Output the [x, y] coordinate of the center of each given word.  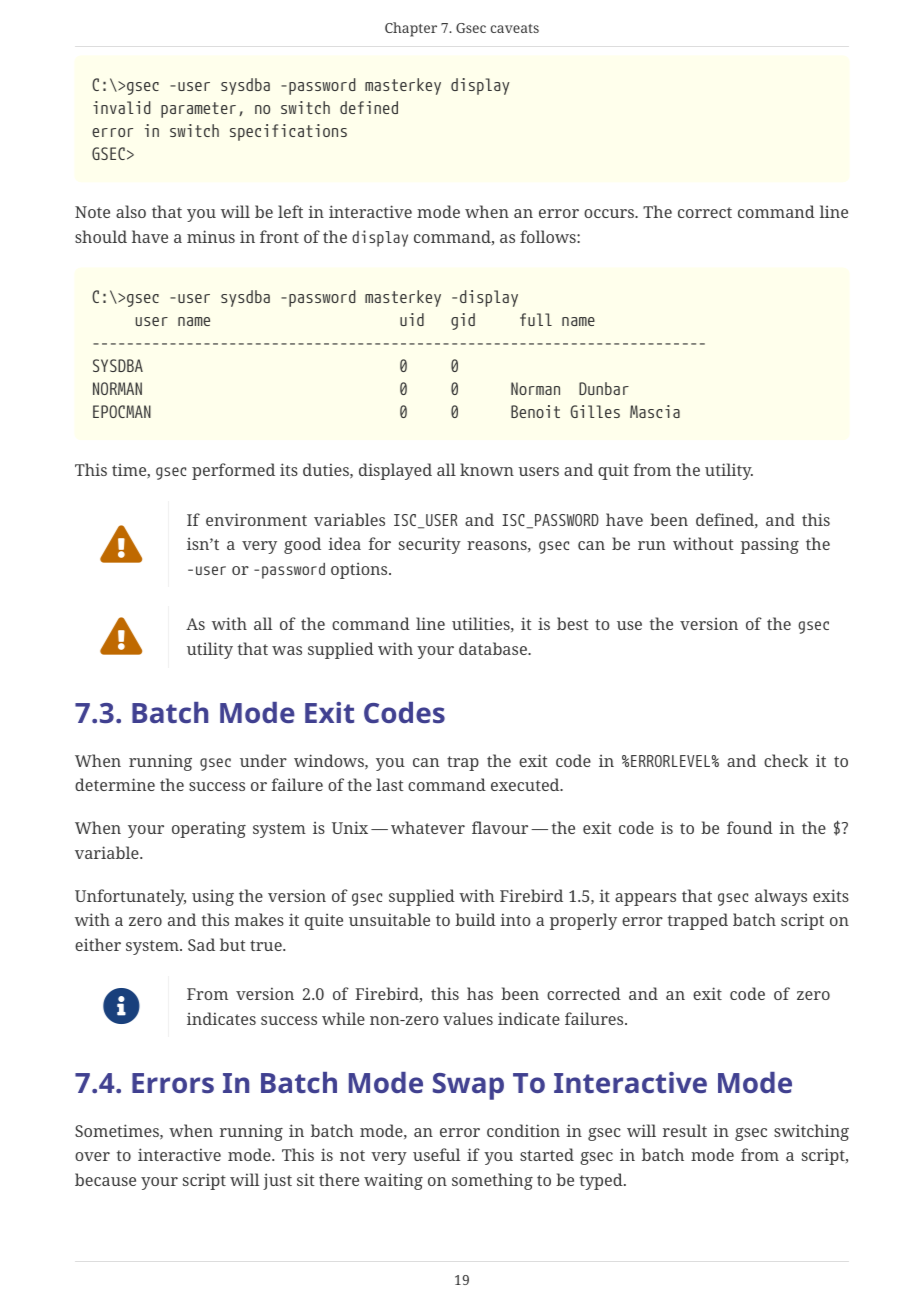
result [685, 1130]
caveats [515, 28]
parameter [198, 110]
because [105, 1179]
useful [436, 1154]
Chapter [411, 29]
